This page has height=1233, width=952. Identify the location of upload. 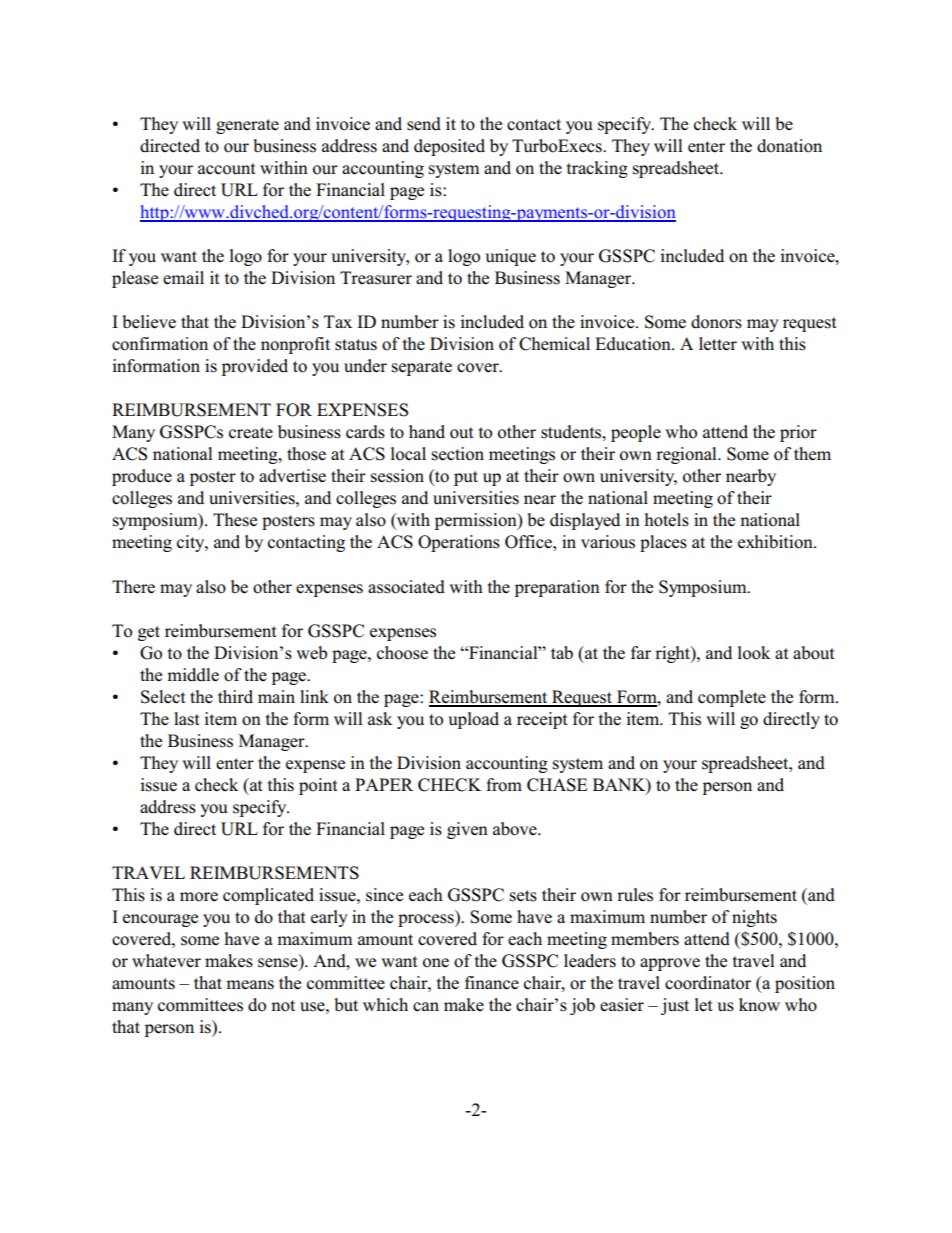
(473, 720).
